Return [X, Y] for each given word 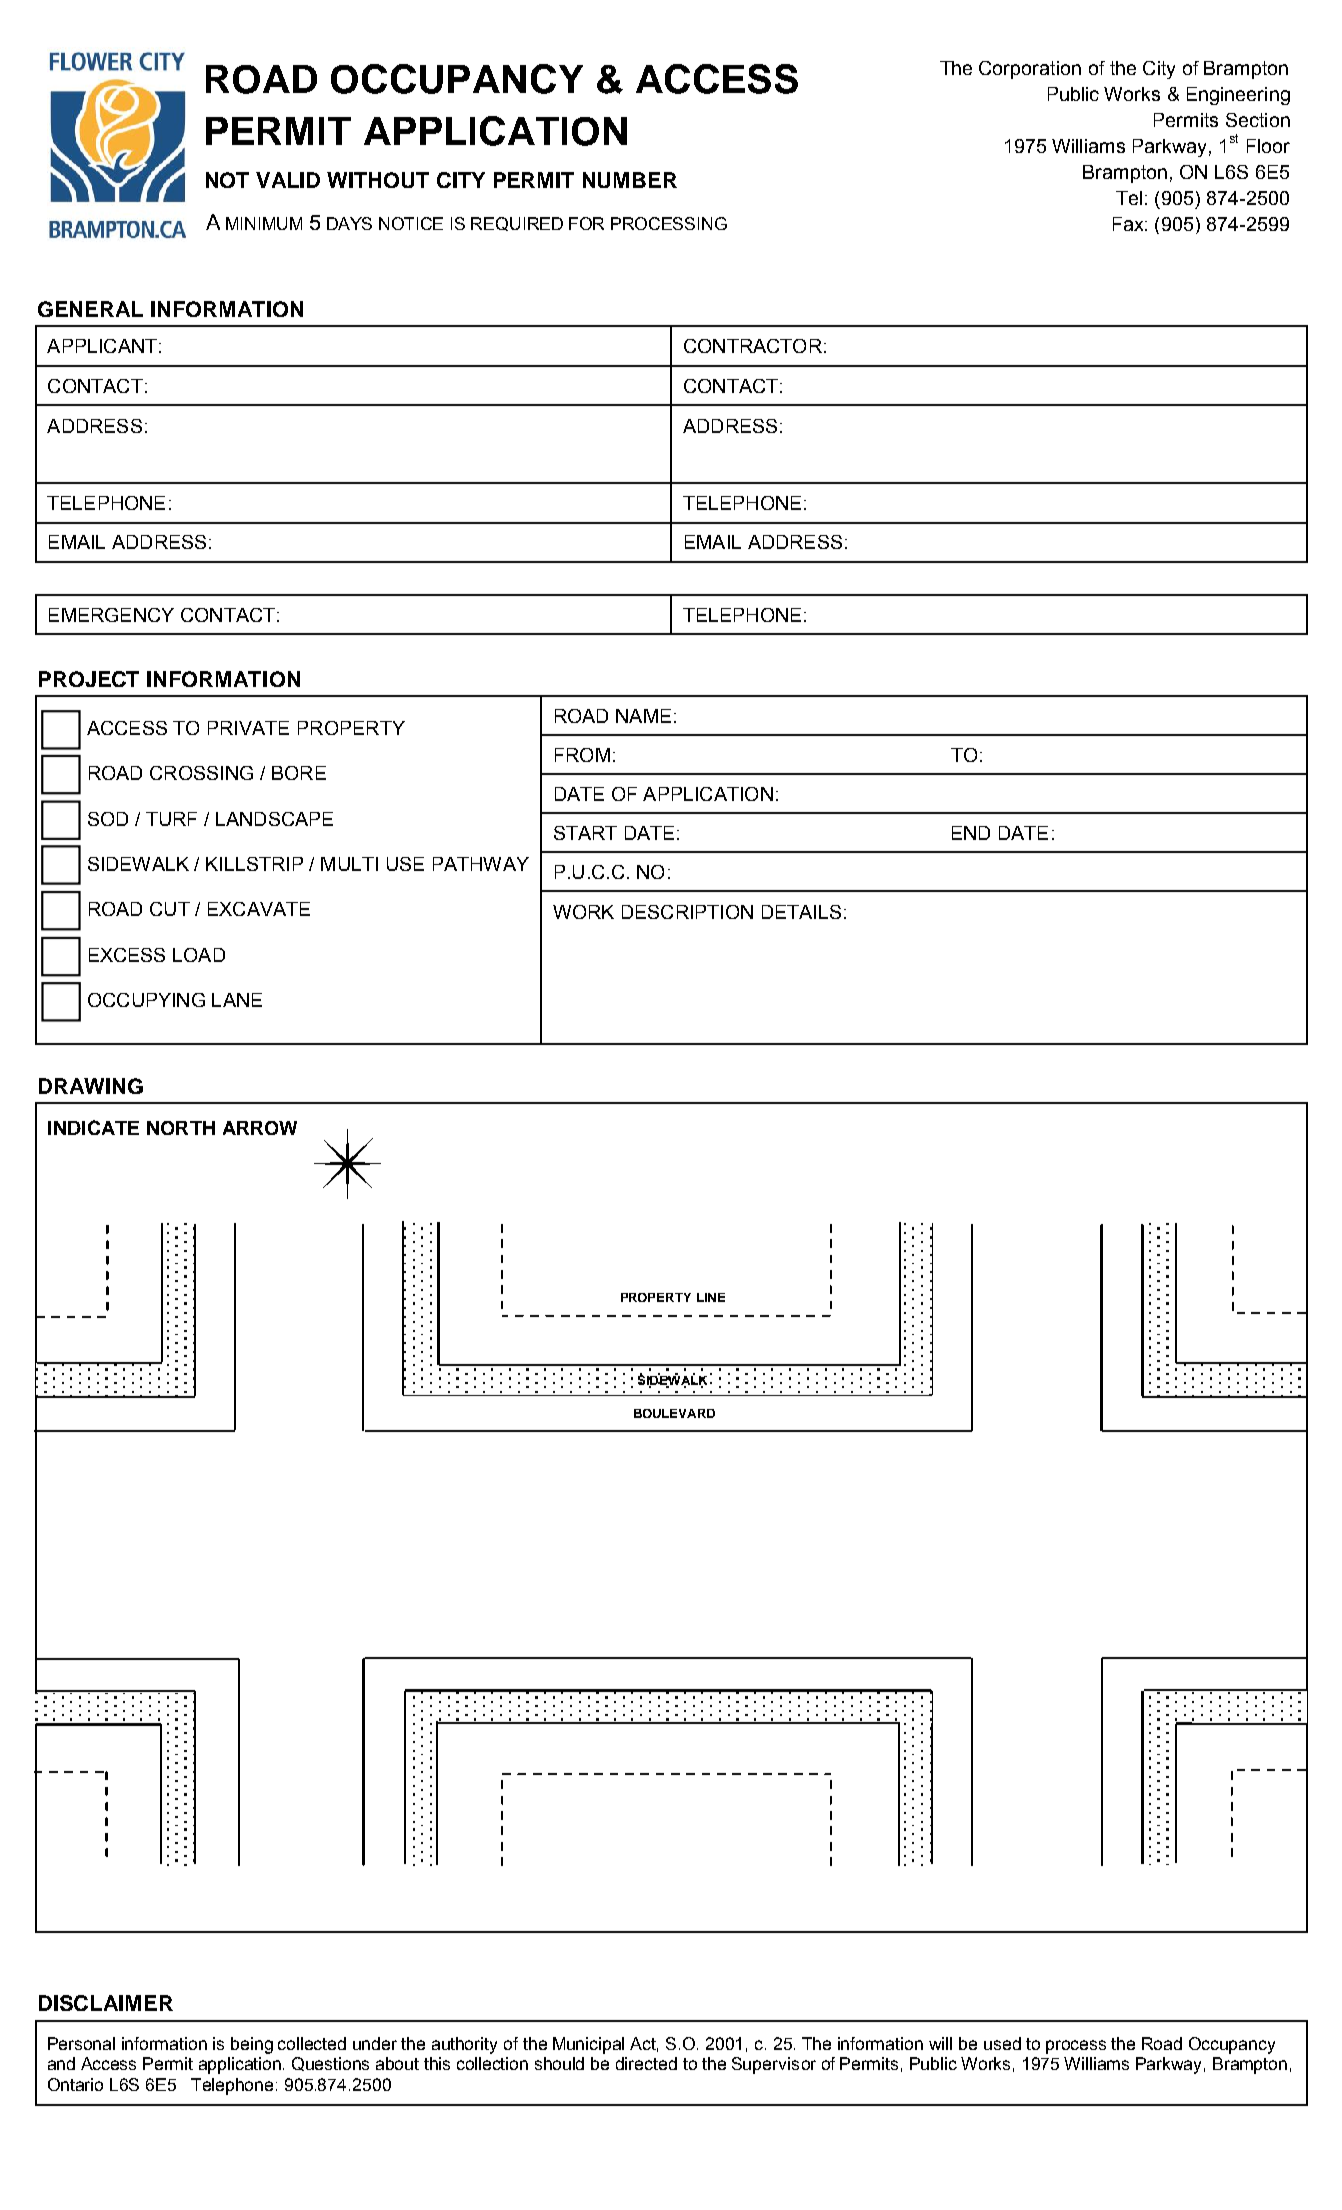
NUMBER [630, 180]
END [971, 833]
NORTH [181, 1128]
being [252, 2045]
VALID [288, 180]
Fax [1129, 224]
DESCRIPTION [687, 912]
